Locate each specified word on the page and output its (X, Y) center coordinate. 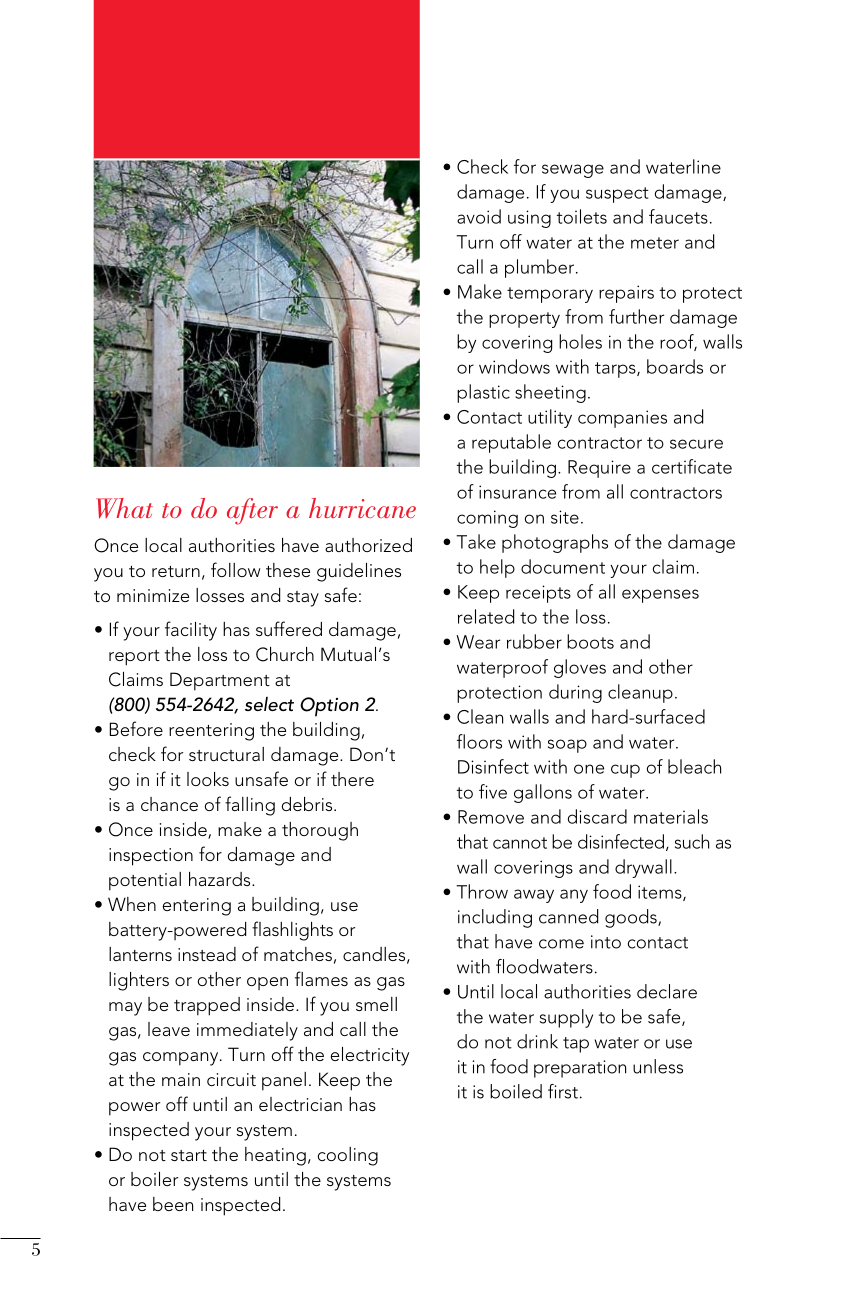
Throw (482, 891)
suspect (617, 195)
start (189, 1155)
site (565, 517)
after (252, 511)
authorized (368, 545)
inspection (151, 857)
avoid (479, 216)
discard (597, 816)
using (529, 219)
